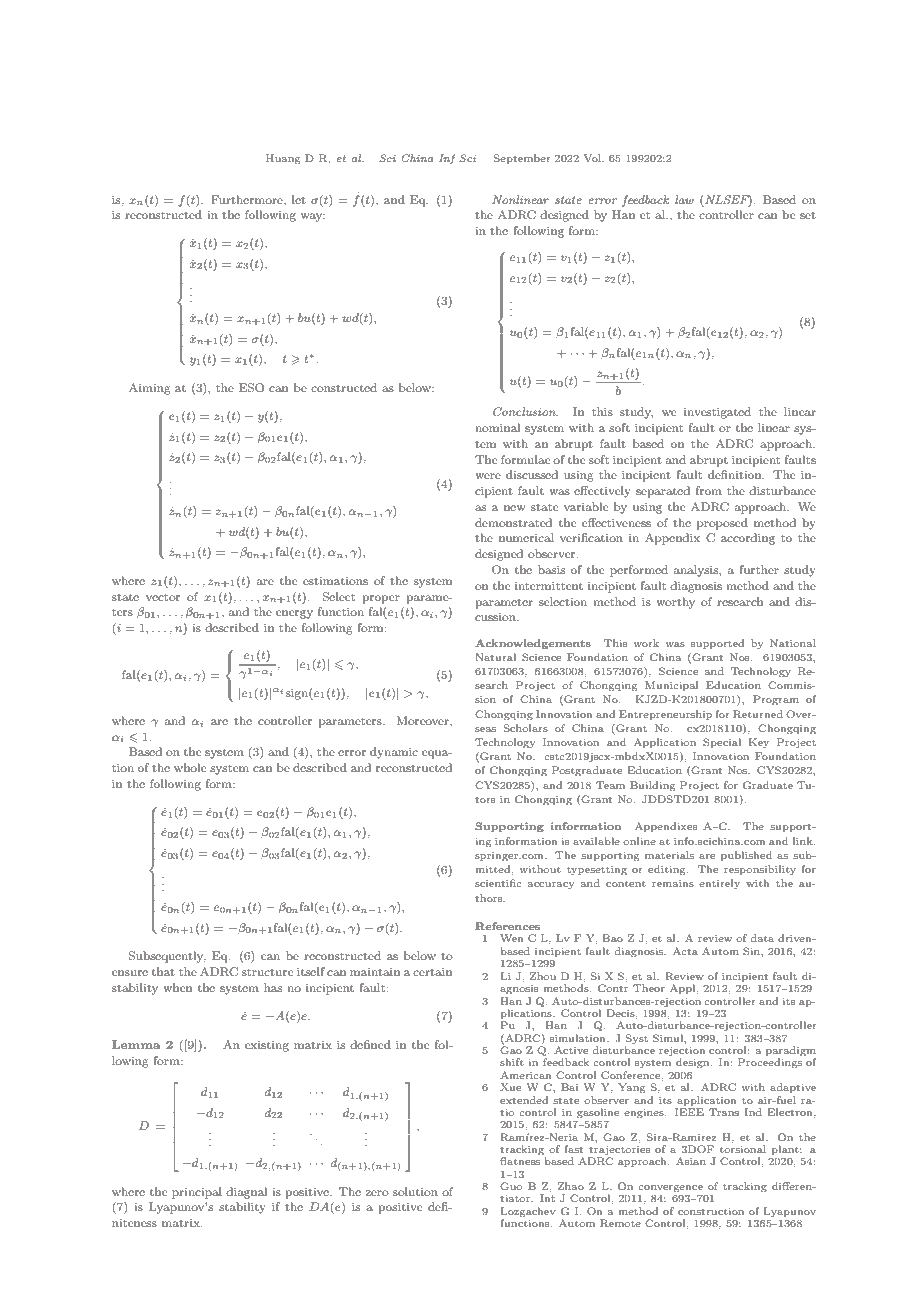 The width and height of the screenshot is (924, 1308). What do you see at coordinates (190, 767) in the screenshot?
I see `whole` at bounding box center [190, 767].
